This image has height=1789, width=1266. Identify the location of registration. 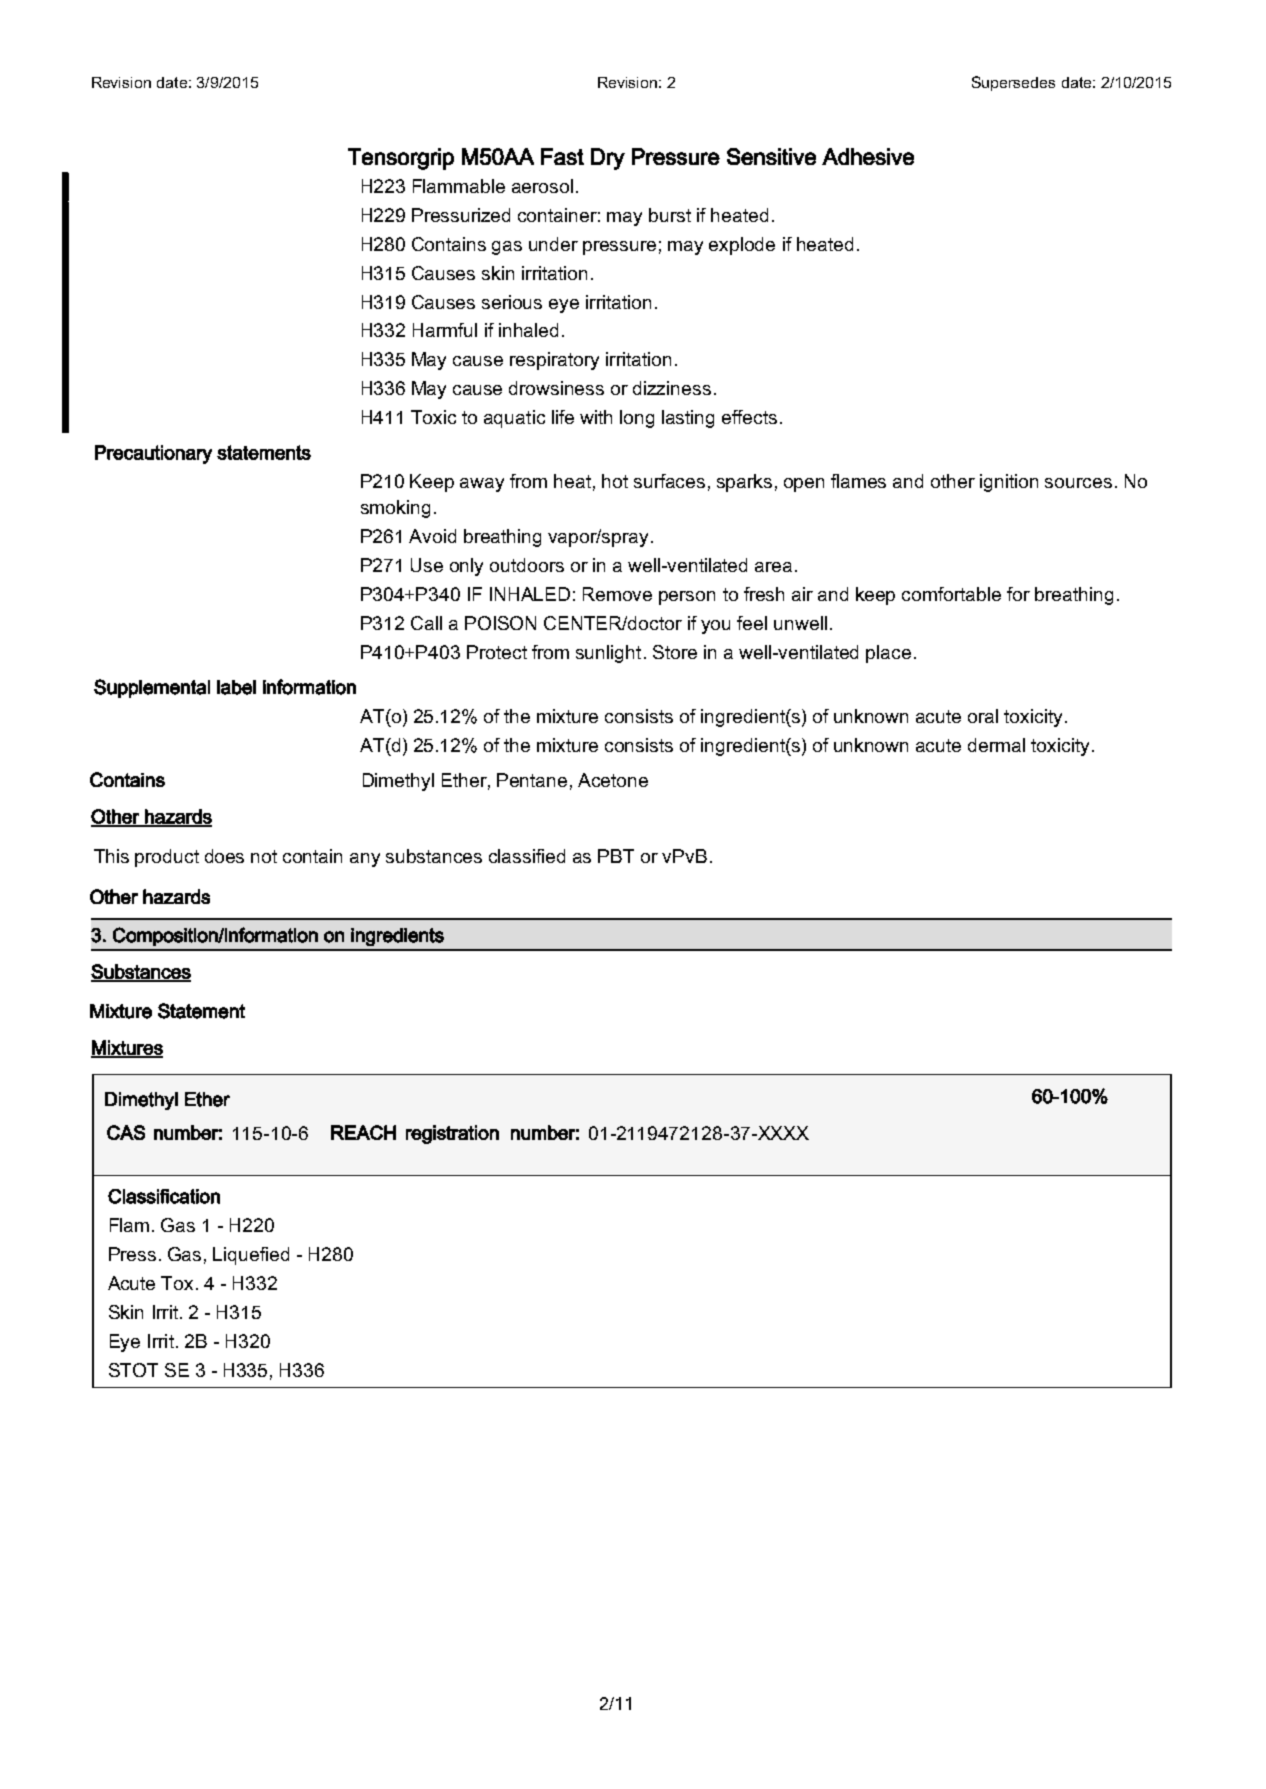
(452, 1134).
